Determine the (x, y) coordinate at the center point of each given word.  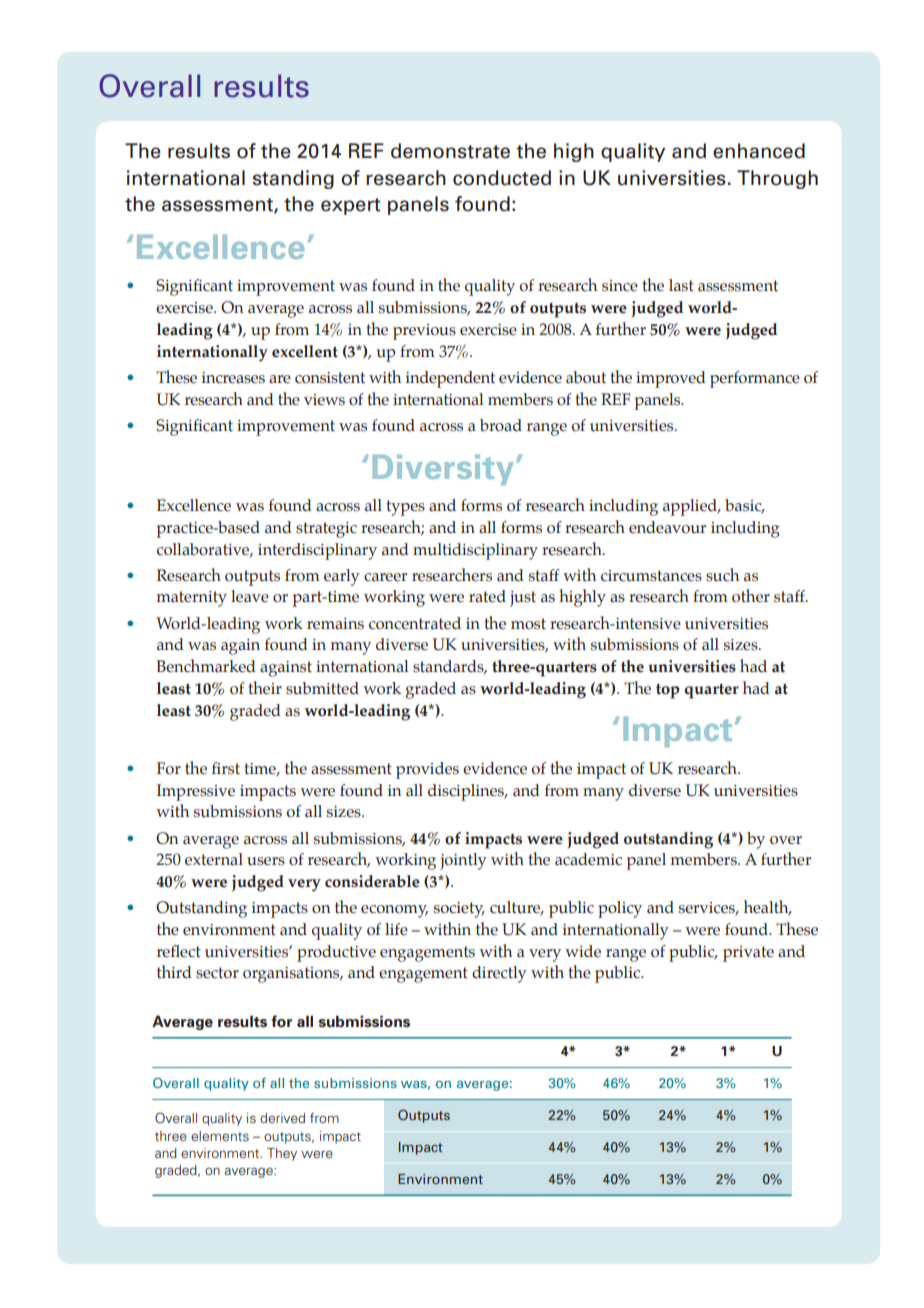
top (668, 691)
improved (671, 379)
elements (220, 1136)
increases (233, 378)
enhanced (759, 151)
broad (501, 425)
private (748, 954)
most (528, 624)
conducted (502, 178)
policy (620, 909)
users (266, 861)
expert (351, 206)
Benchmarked (206, 666)
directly (499, 974)
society (459, 910)
